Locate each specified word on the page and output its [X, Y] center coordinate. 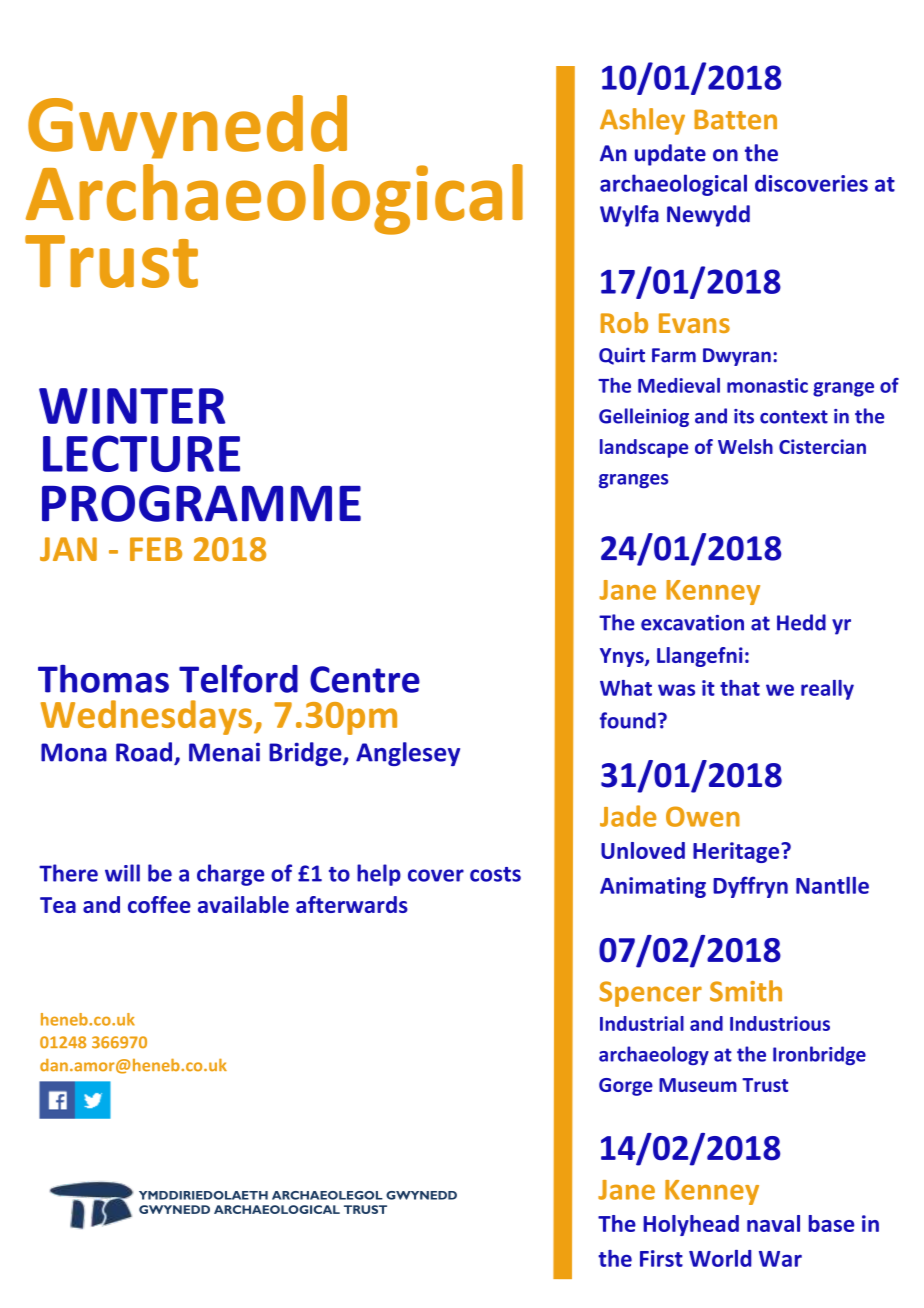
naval [773, 1223]
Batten [735, 119]
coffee [159, 904]
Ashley [642, 121]
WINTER [132, 406]
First [661, 1258]
